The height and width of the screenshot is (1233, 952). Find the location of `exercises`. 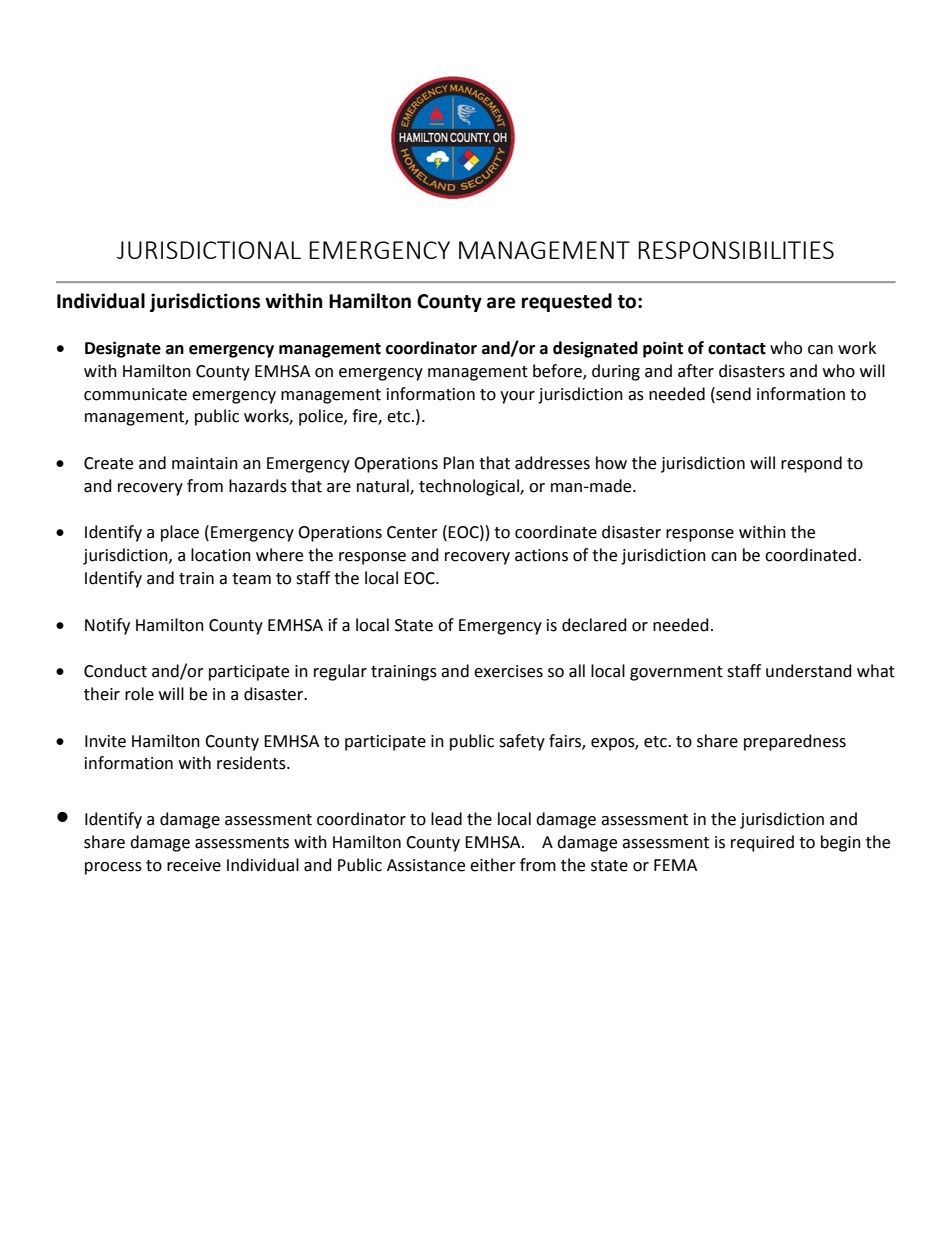

exercises is located at coordinates (508, 671).
